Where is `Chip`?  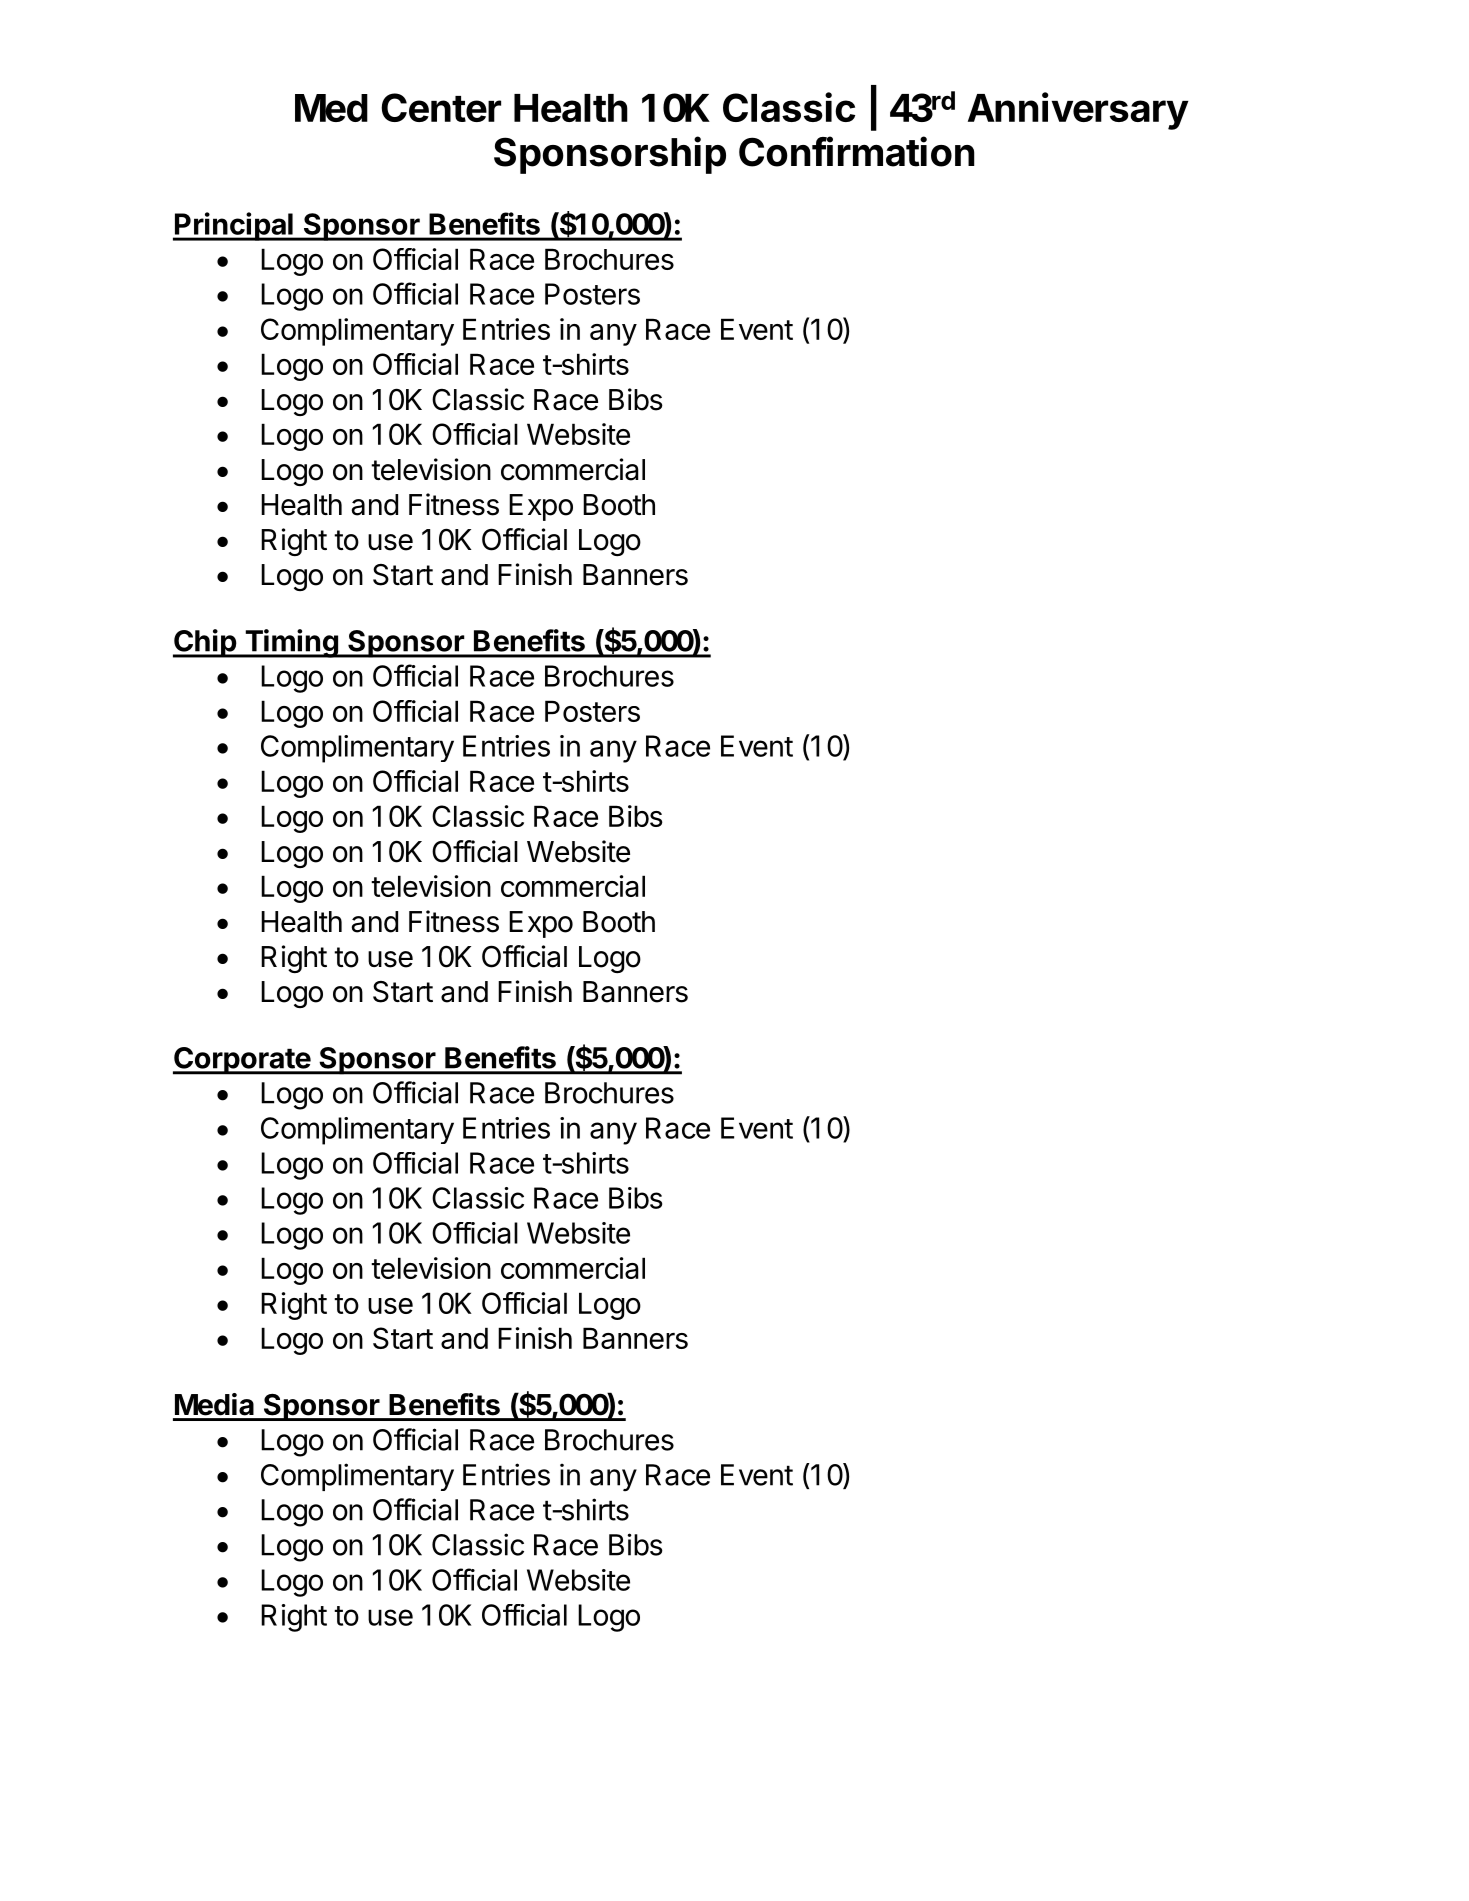
Chip is located at coordinates (205, 643).
